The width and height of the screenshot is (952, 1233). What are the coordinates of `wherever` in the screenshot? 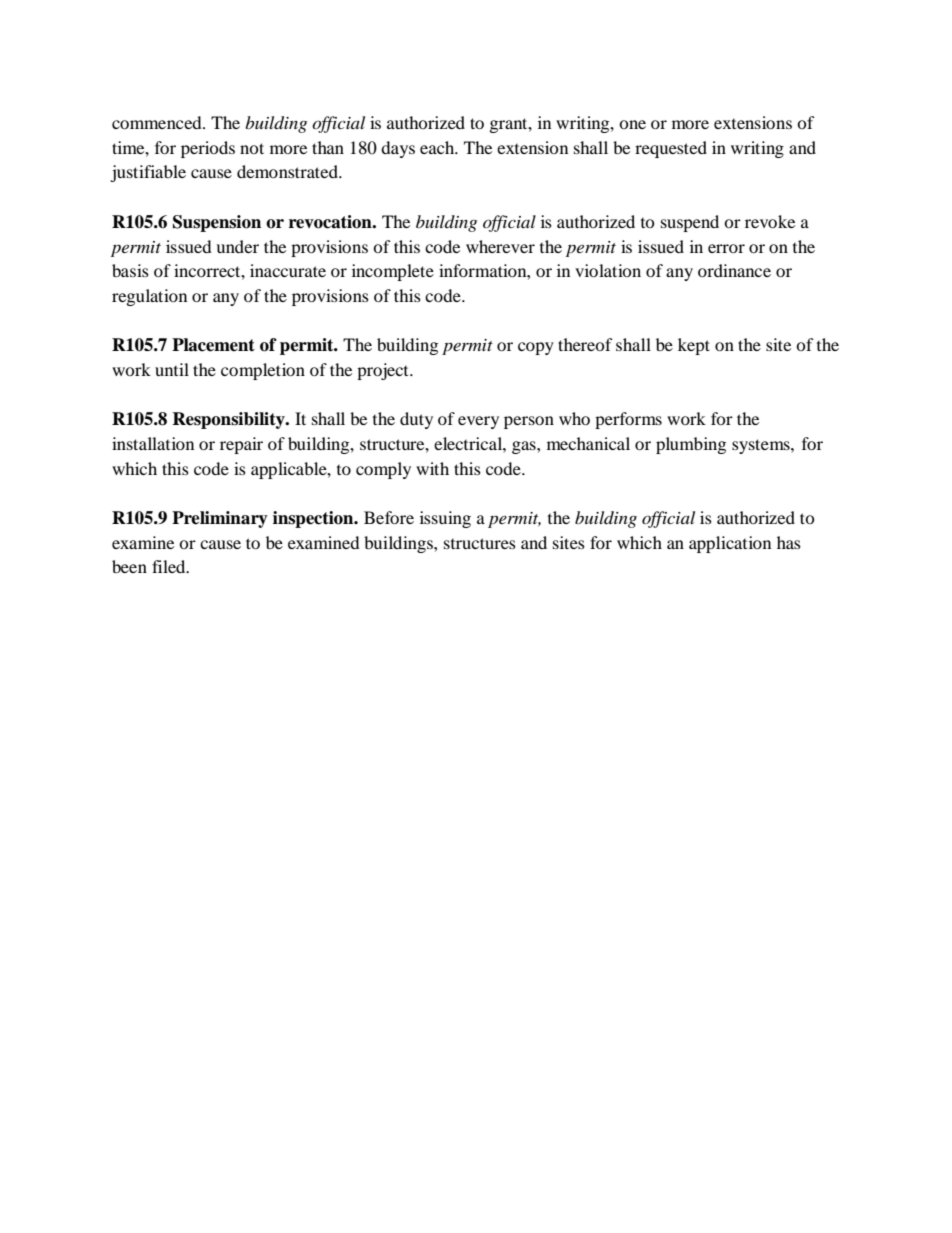 It's located at (500, 246).
